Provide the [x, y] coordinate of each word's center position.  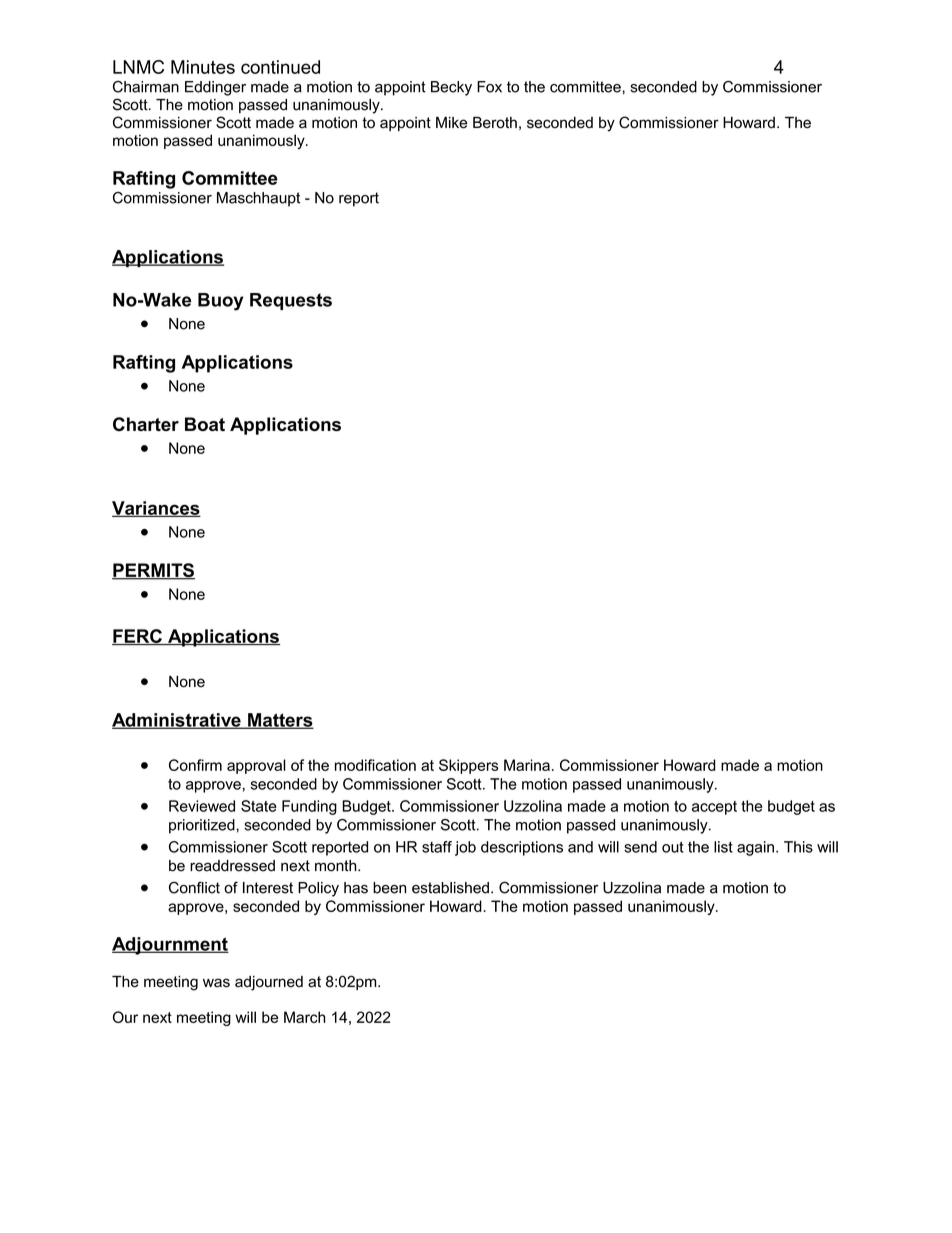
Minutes [203, 67]
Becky [451, 88]
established [450, 888]
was [216, 983]
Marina [527, 765]
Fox [489, 87]
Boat [205, 424]
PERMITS [153, 571]
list [723, 847]
